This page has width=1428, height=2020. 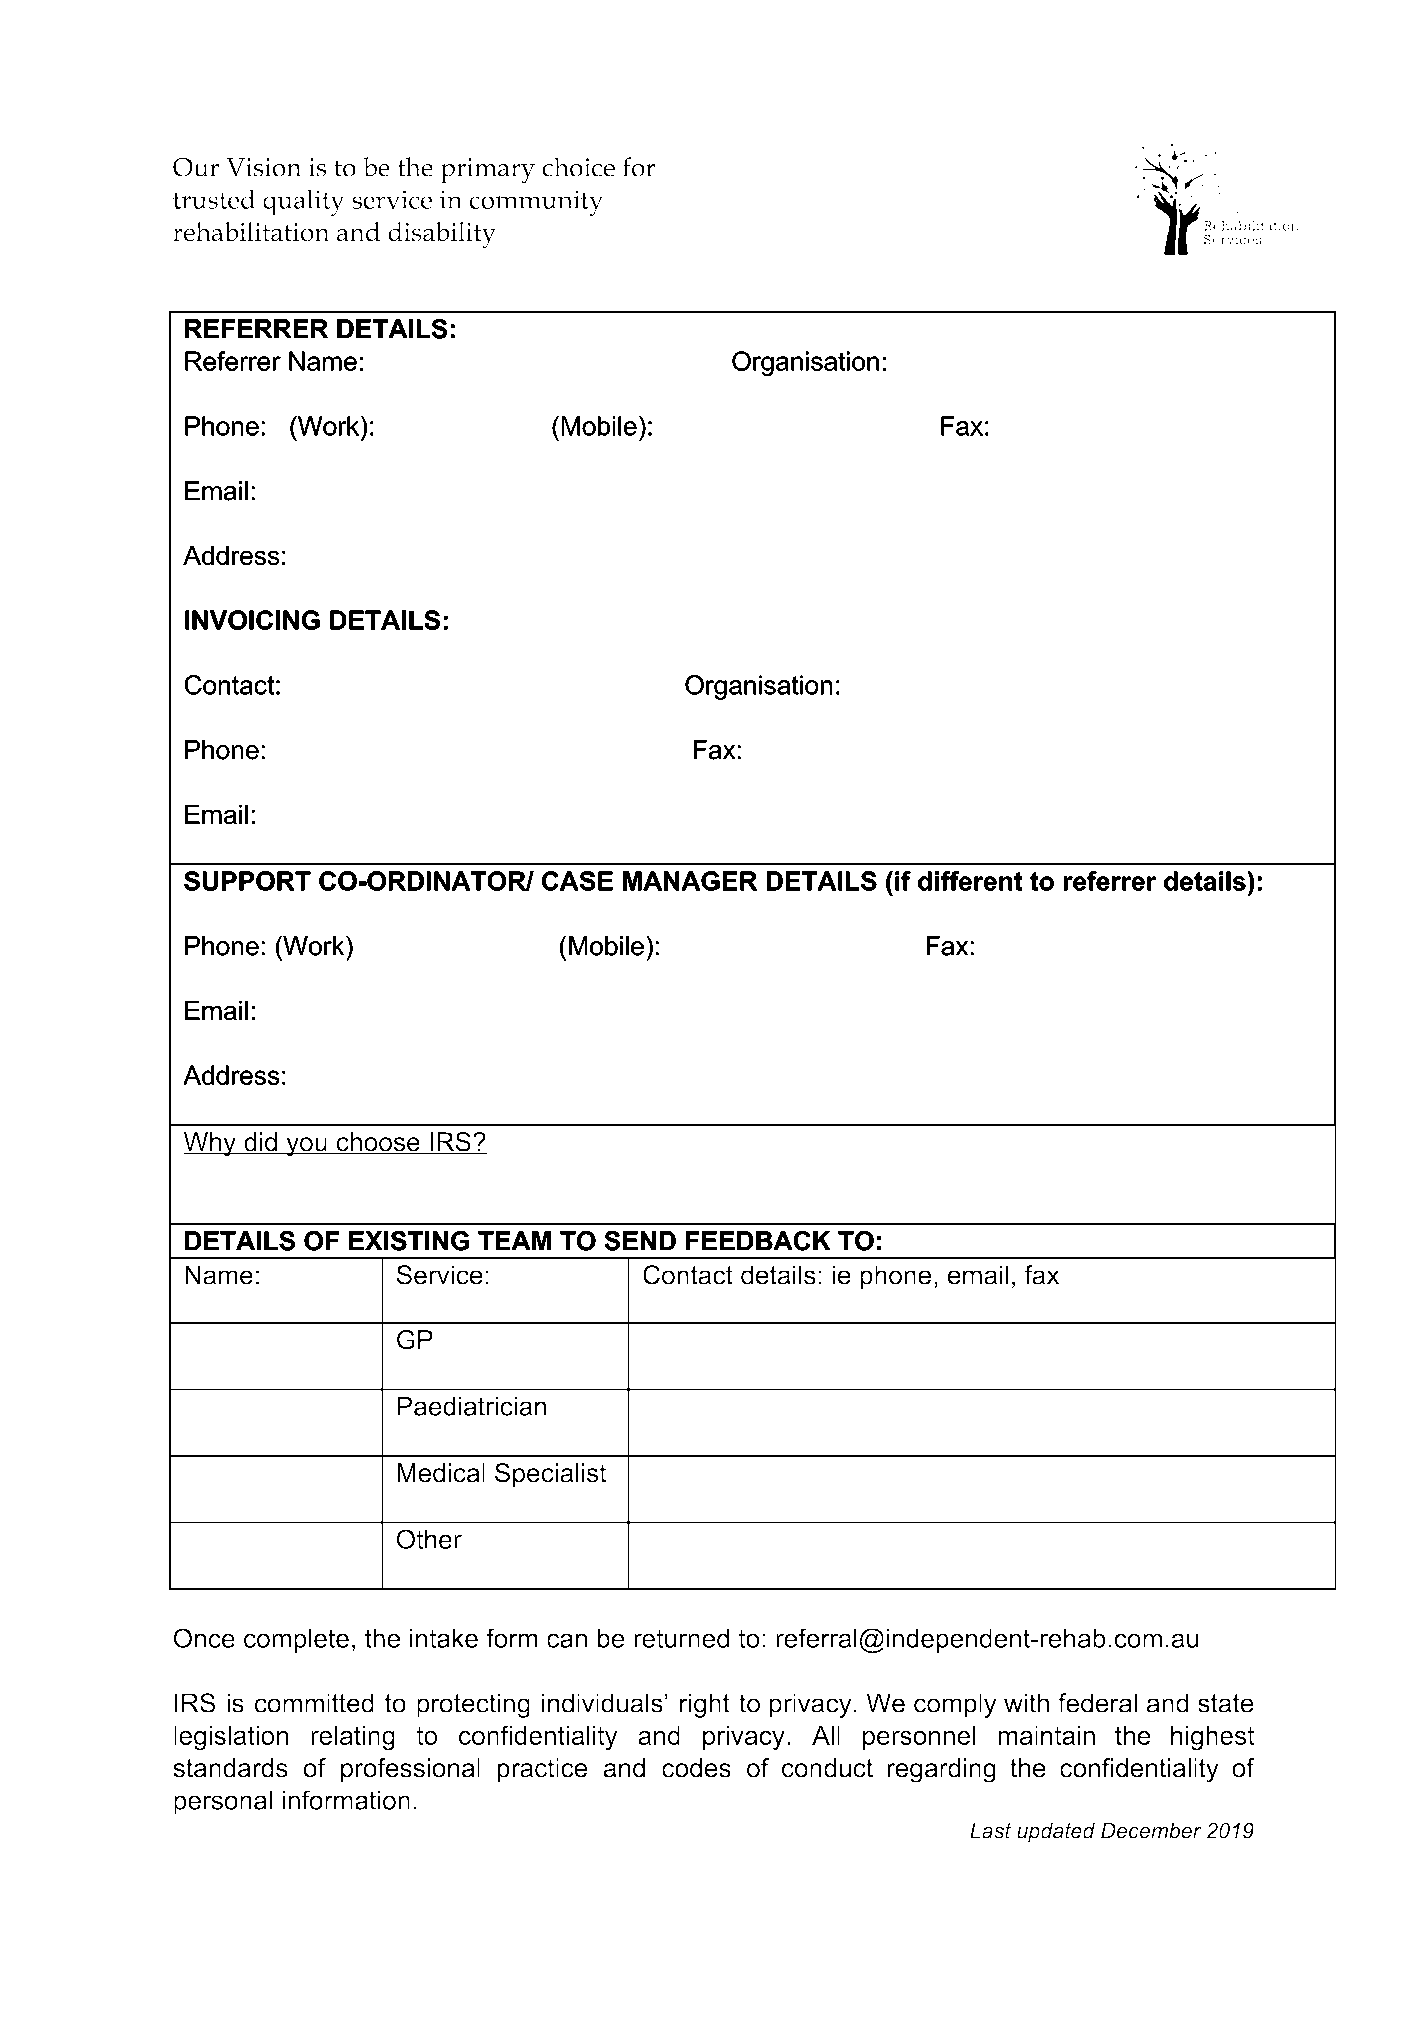 What do you see at coordinates (640, 1241) in the page?
I see `SEND` at bounding box center [640, 1241].
